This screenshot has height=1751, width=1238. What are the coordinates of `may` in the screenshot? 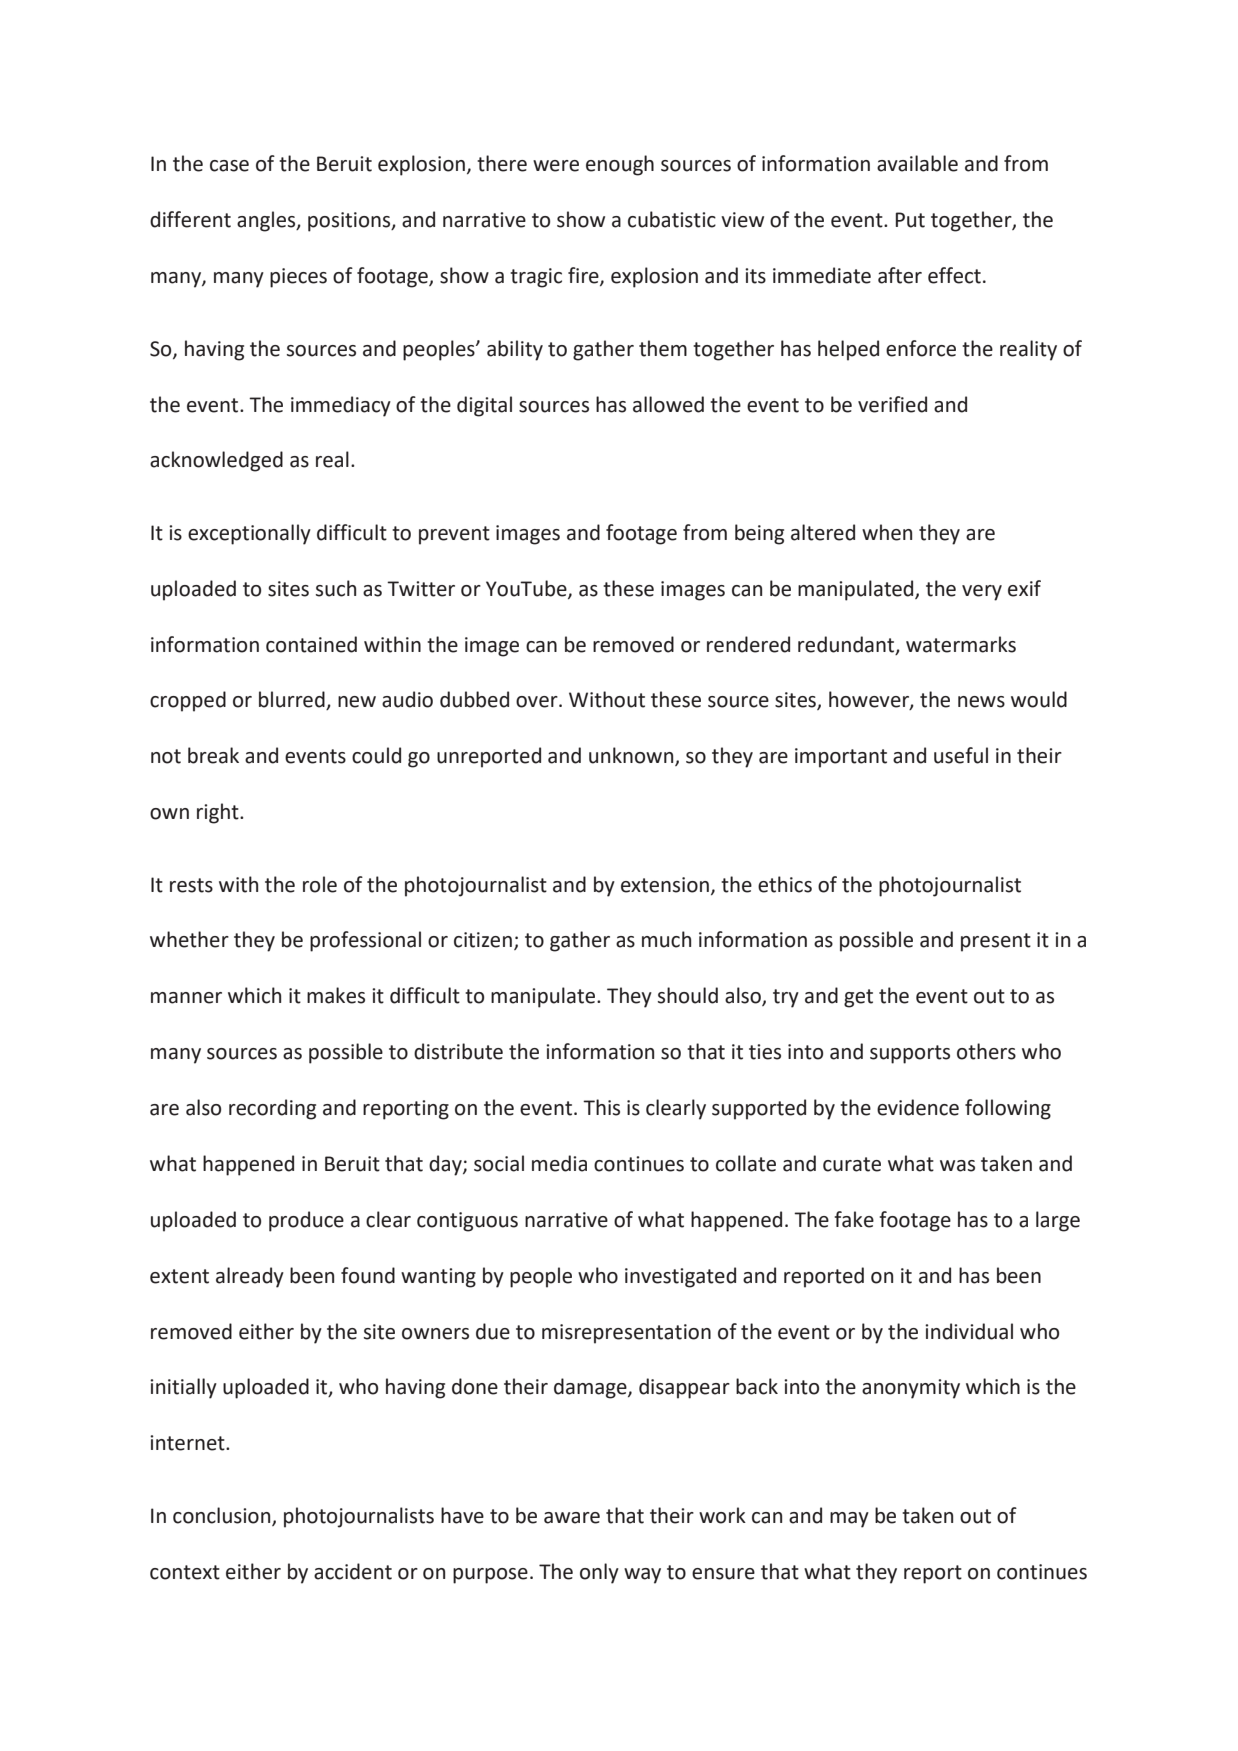 It's located at (849, 1520).
